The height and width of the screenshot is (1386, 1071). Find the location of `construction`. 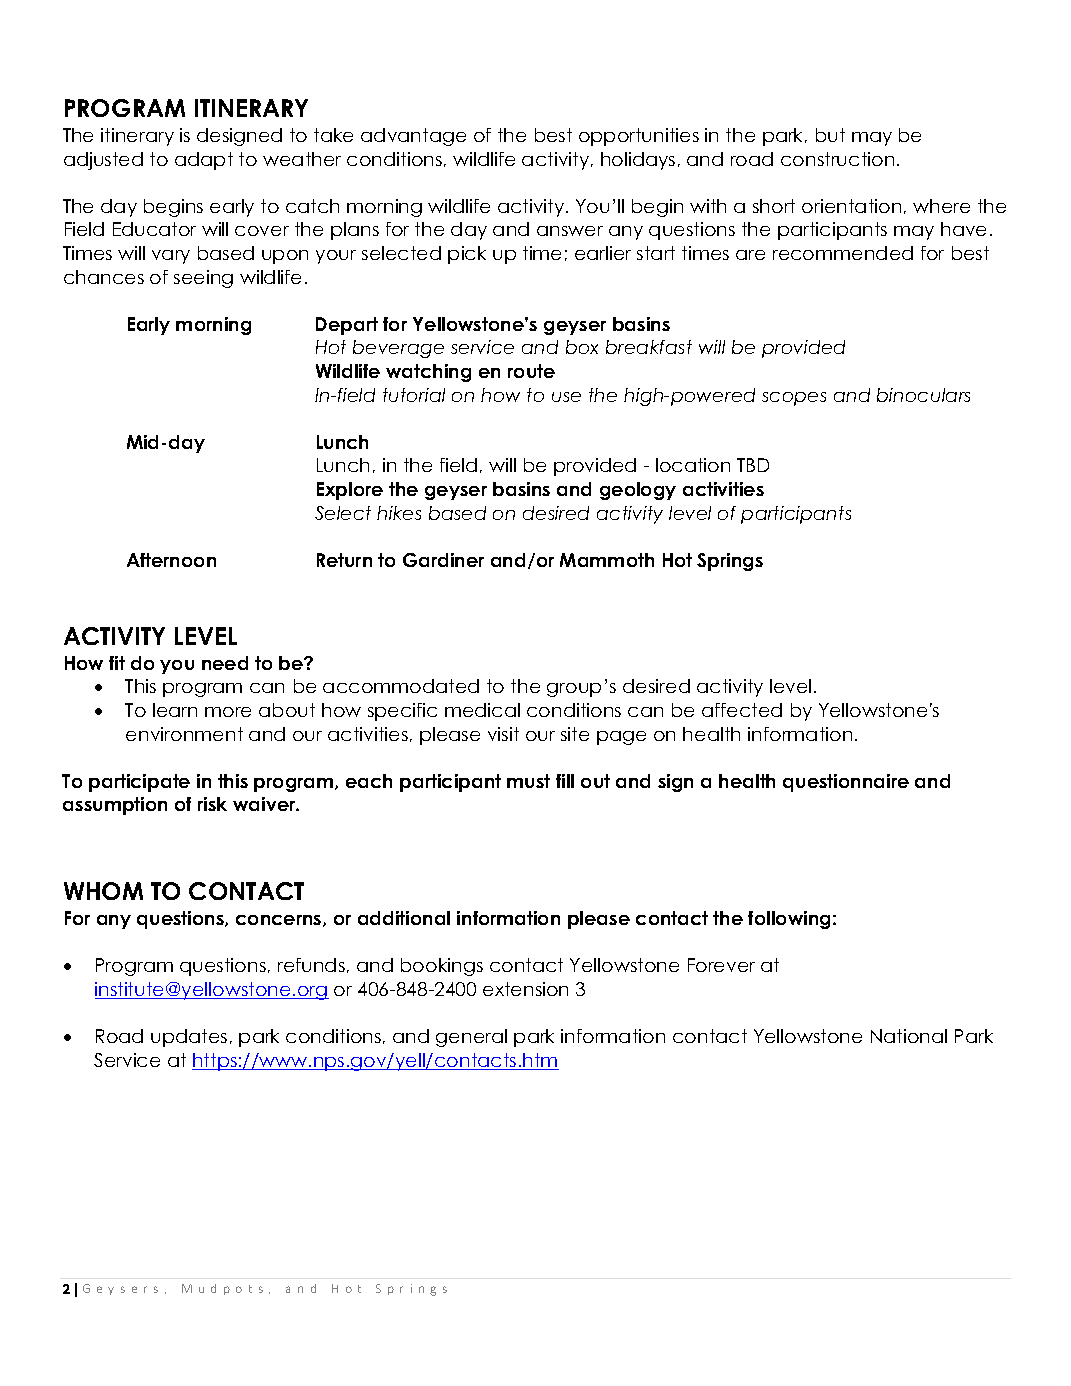

construction is located at coordinates (837, 159).
